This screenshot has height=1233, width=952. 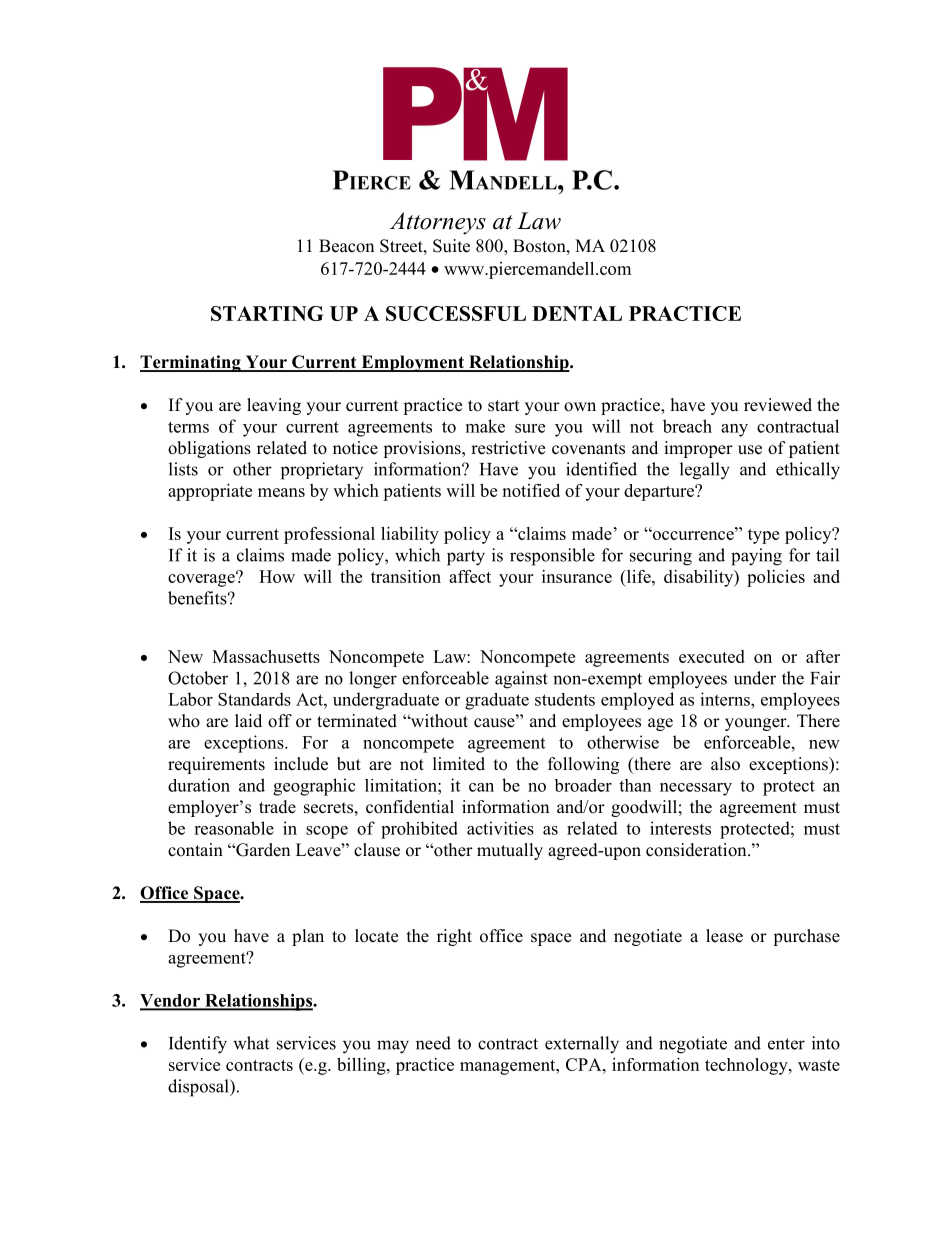 I want to click on Attorneys, so click(x=438, y=223).
